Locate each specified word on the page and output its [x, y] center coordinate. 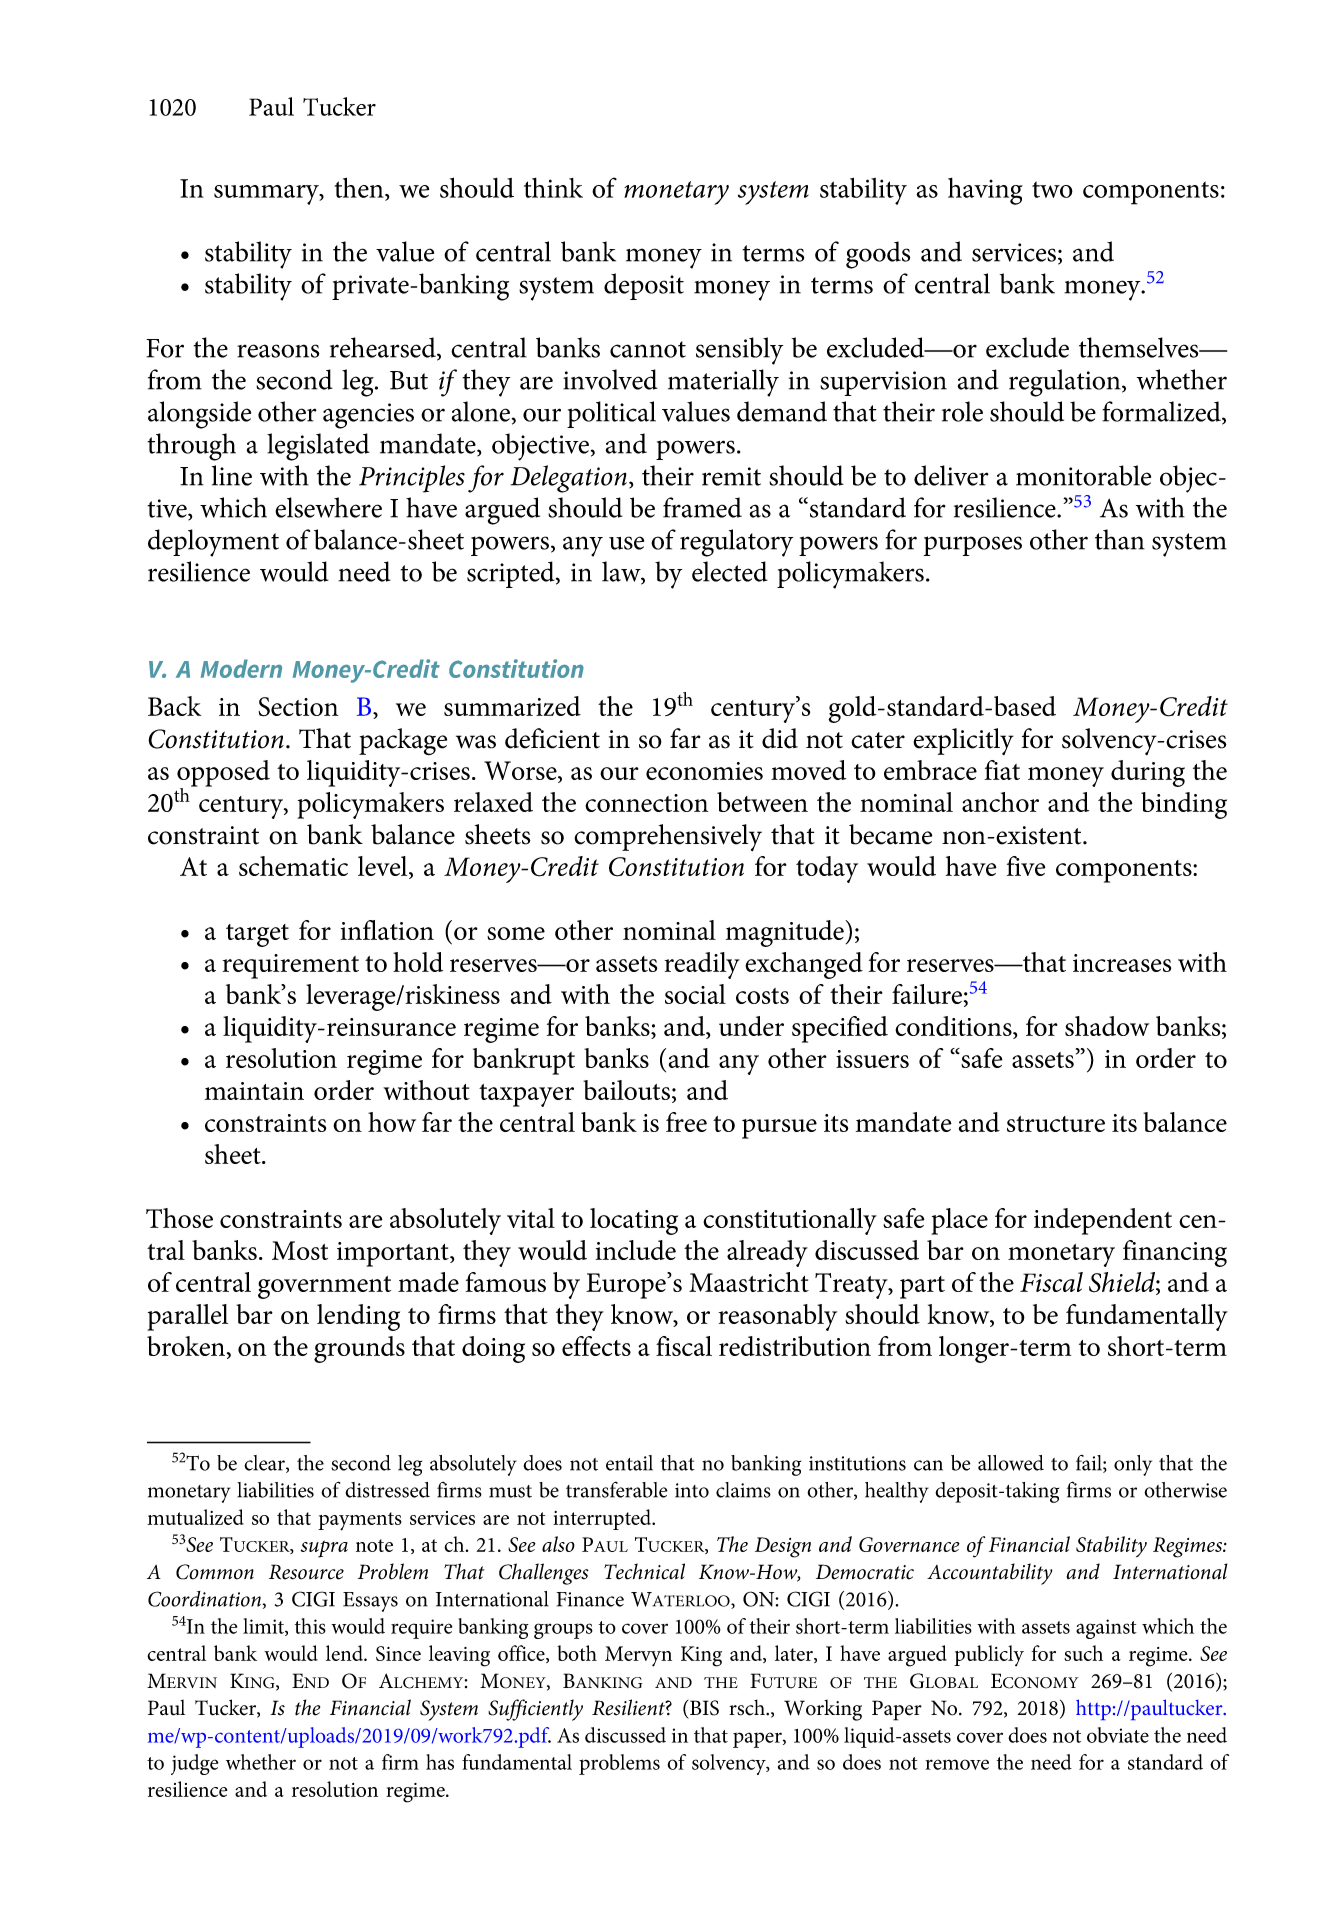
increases [1122, 963]
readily [702, 965]
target [257, 935]
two [1052, 189]
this [310, 1626]
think [553, 188]
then [360, 187]
